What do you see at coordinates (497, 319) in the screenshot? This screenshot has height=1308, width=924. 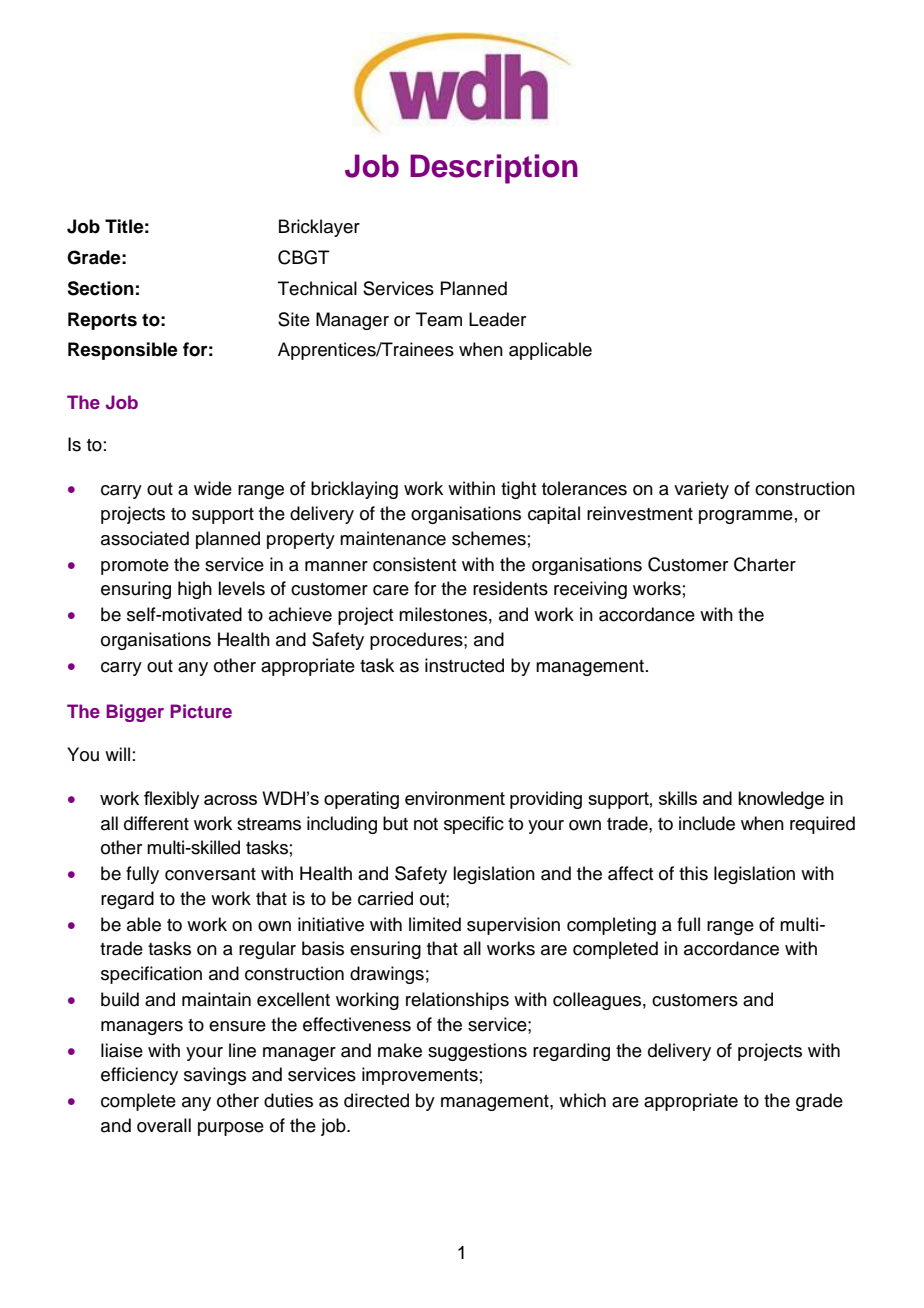 I see `Leader` at bounding box center [497, 319].
